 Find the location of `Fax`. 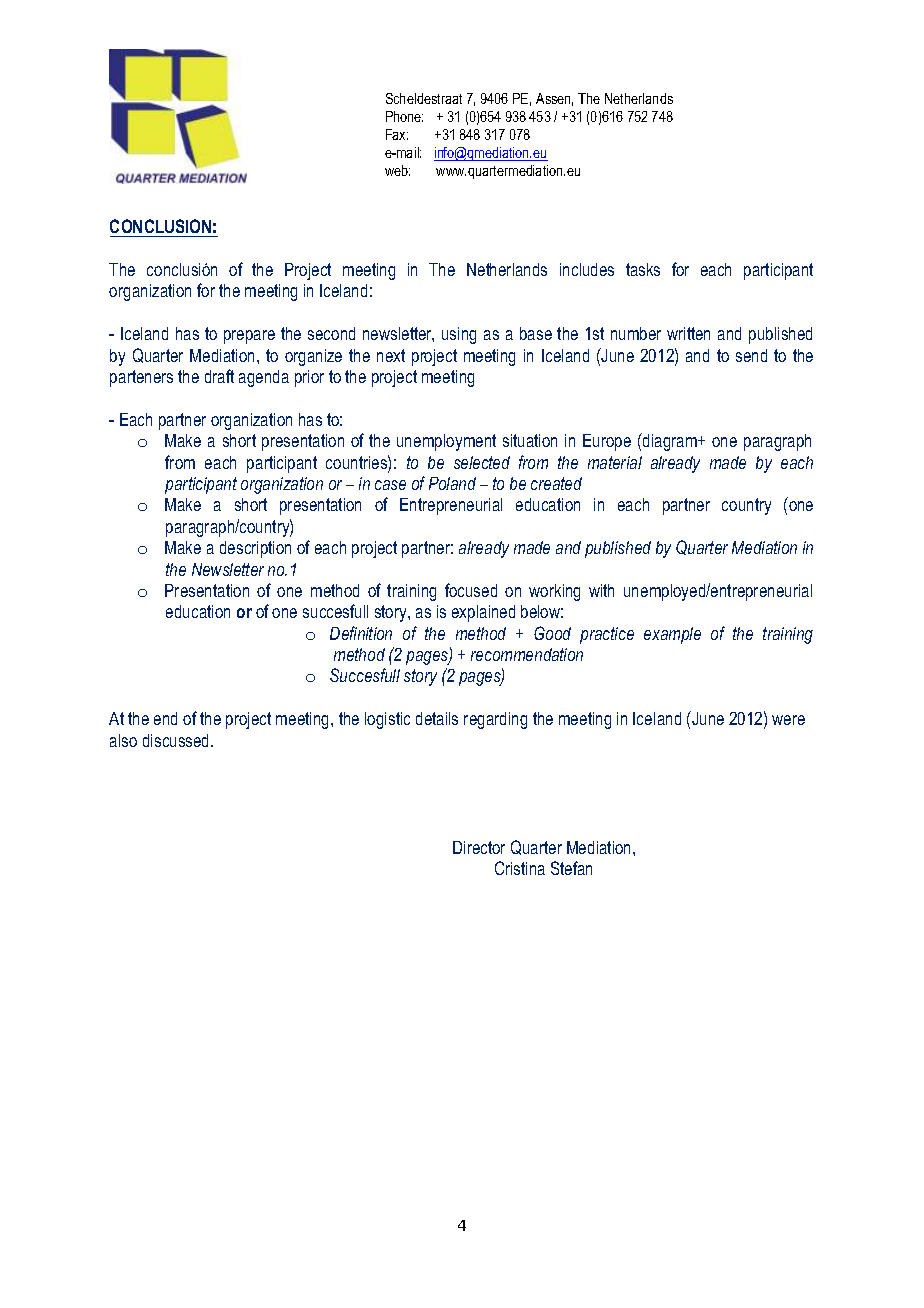

Fax is located at coordinates (397, 134).
